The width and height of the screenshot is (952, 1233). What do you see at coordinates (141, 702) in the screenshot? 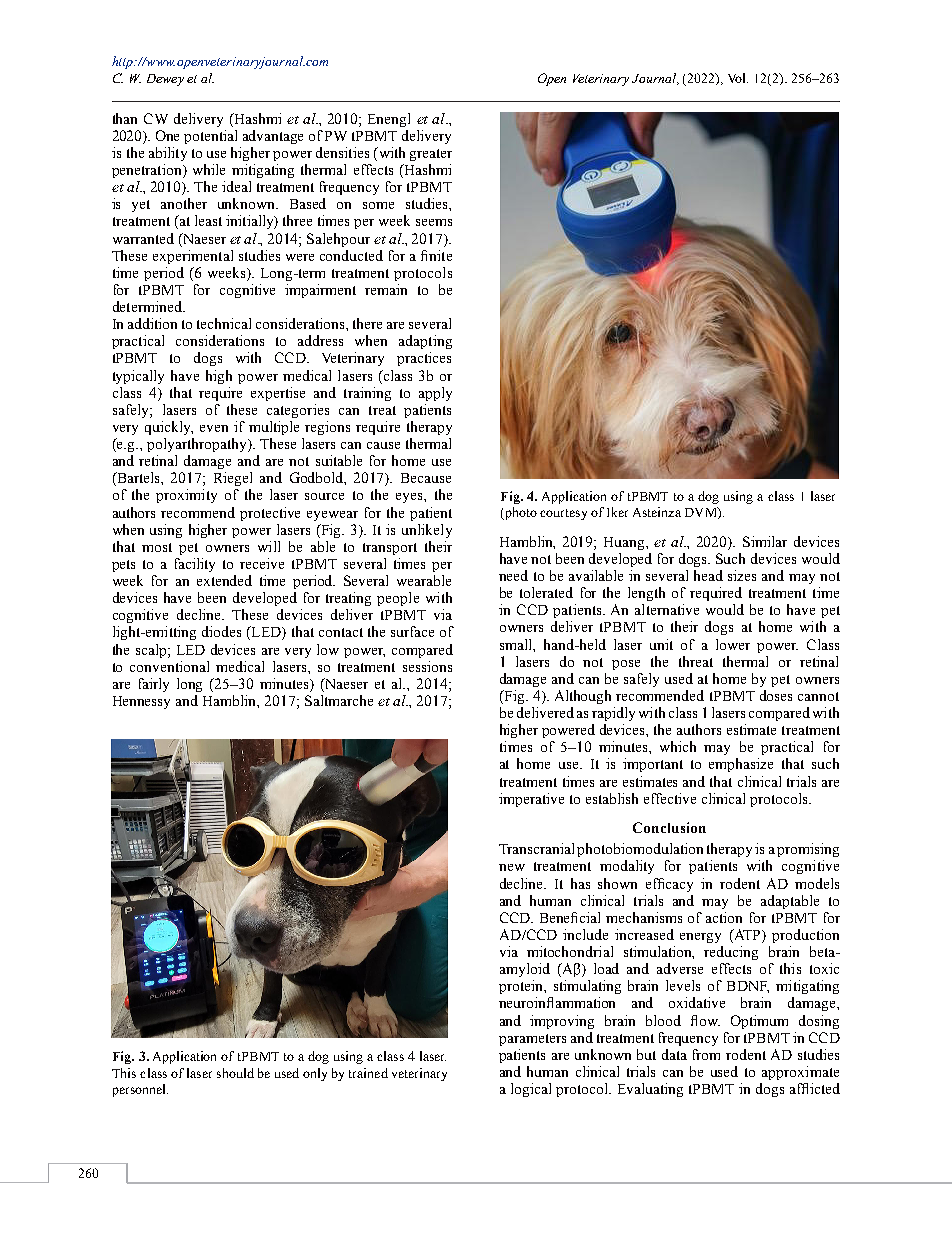
I see `Hennessy` at bounding box center [141, 702].
